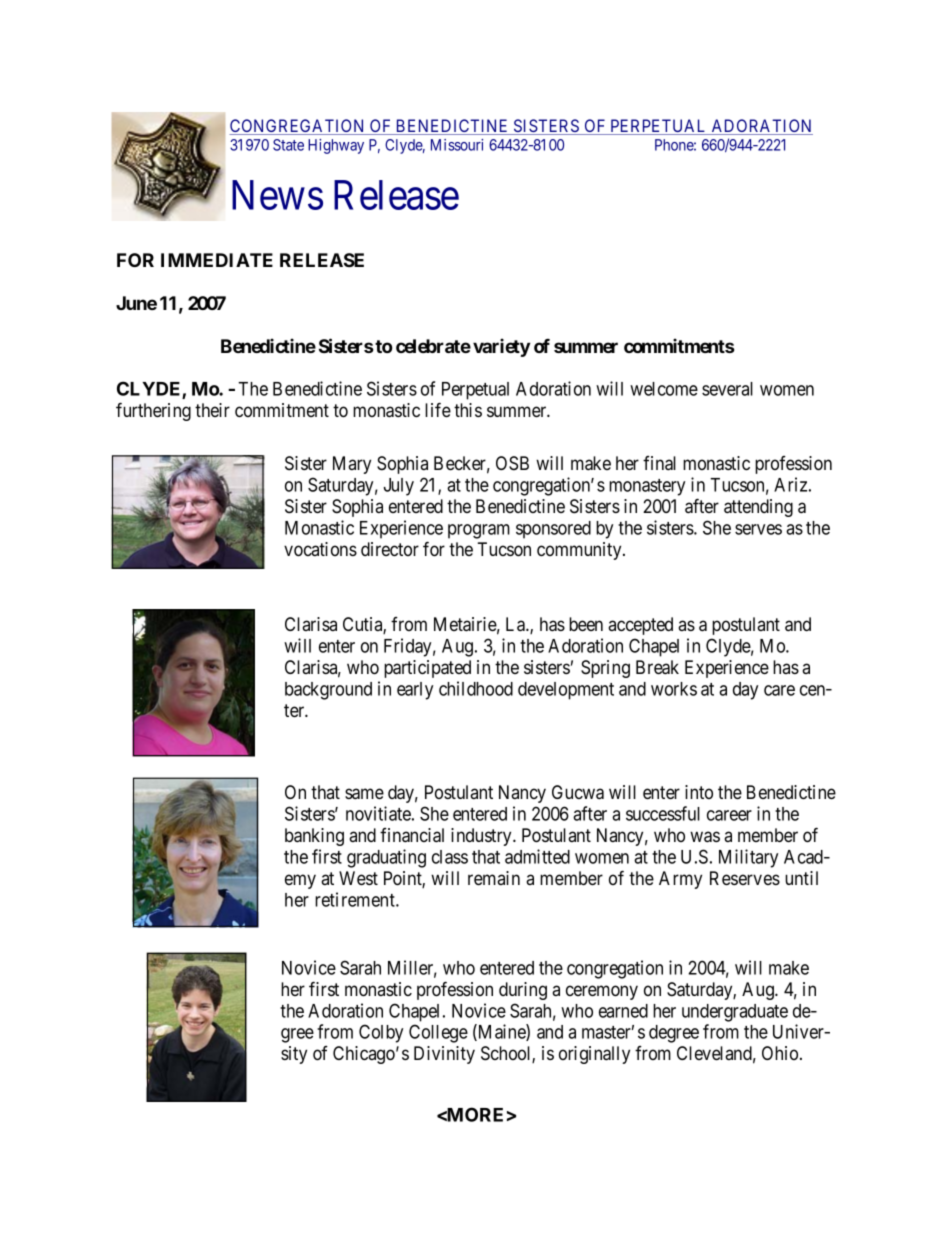 Image resolution: width=952 pixels, height=1233 pixels. What do you see at coordinates (479, 531) in the document?
I see `program` at bounding box center [479, 531].
